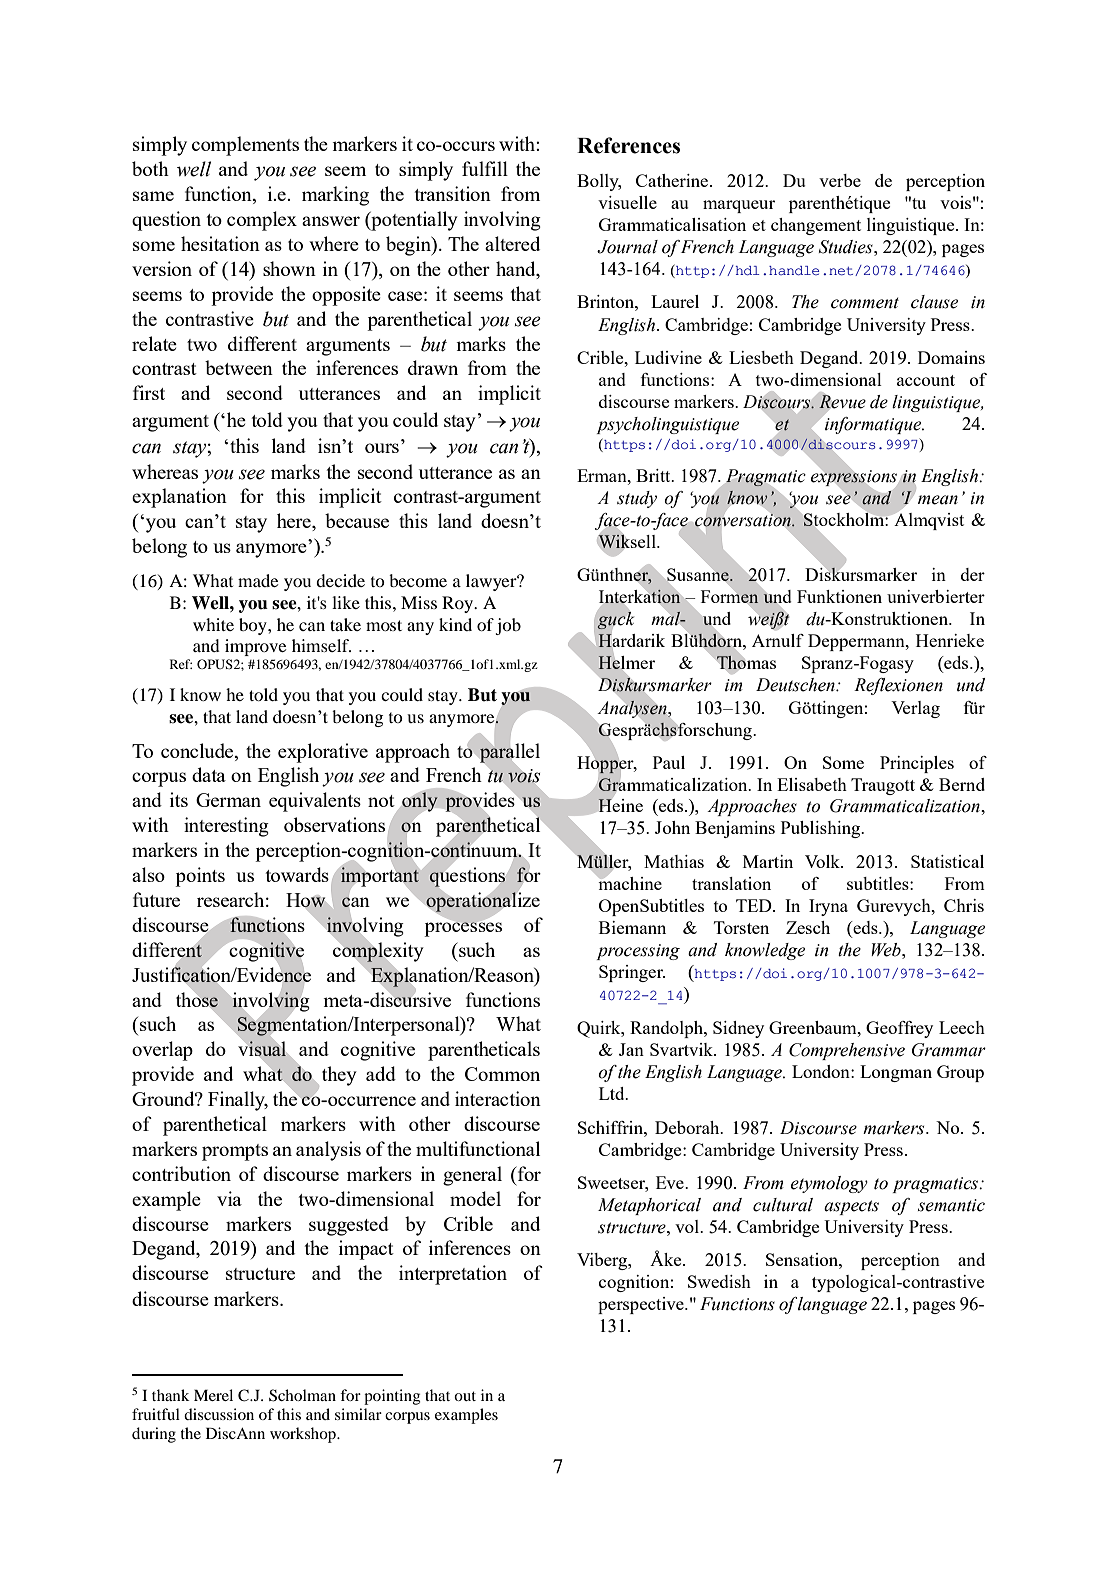 This screenshot has height=1578, width=1117. Describe the element at coordinates (816, 226) in the screenshot. I see `changement` at that location.
